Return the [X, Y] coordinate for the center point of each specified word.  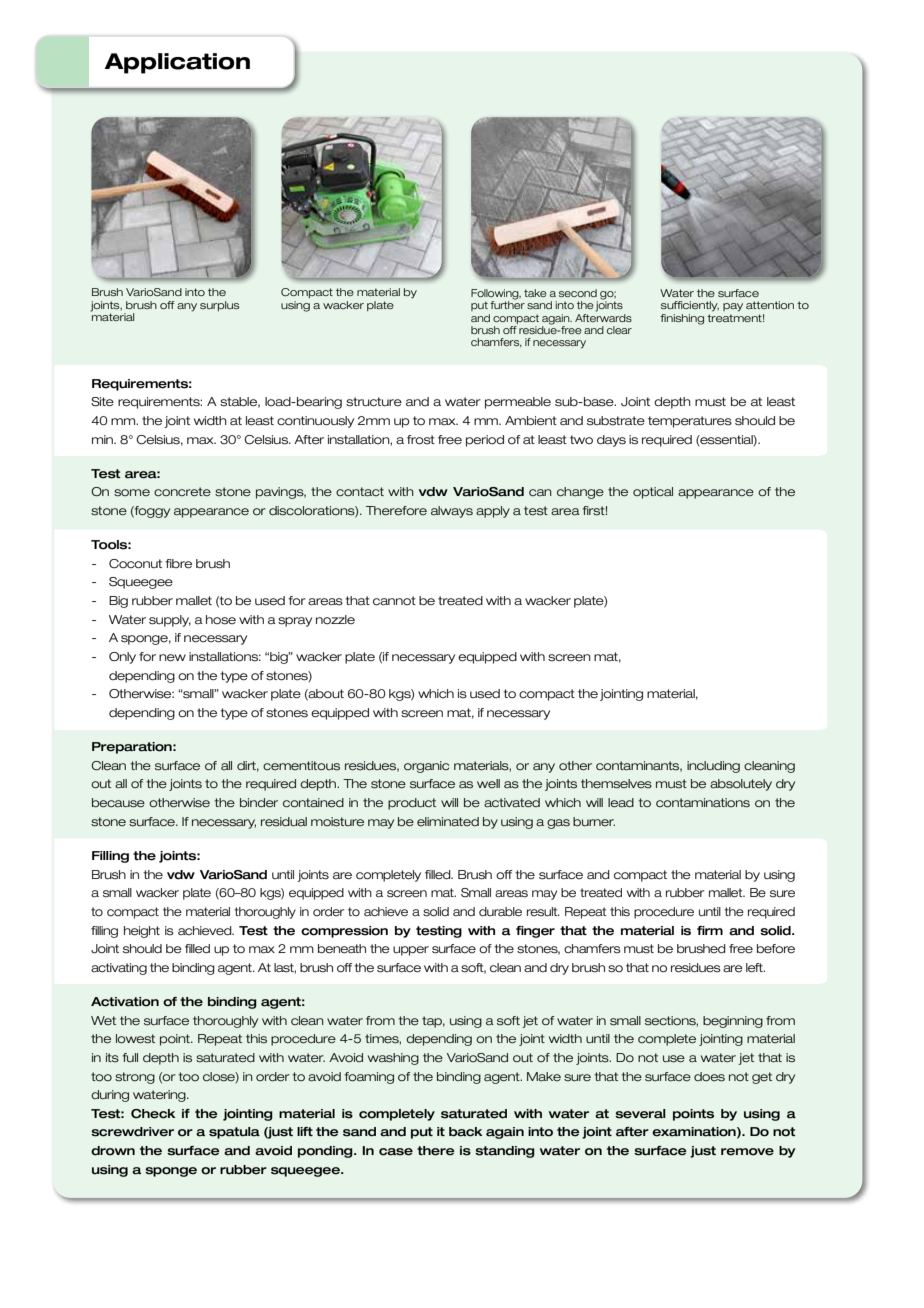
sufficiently [690, 306]
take [535, 293]
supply [170, 621]
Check [153, 1114]
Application [177, 63]
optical [653, 493]
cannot [394, 601]
